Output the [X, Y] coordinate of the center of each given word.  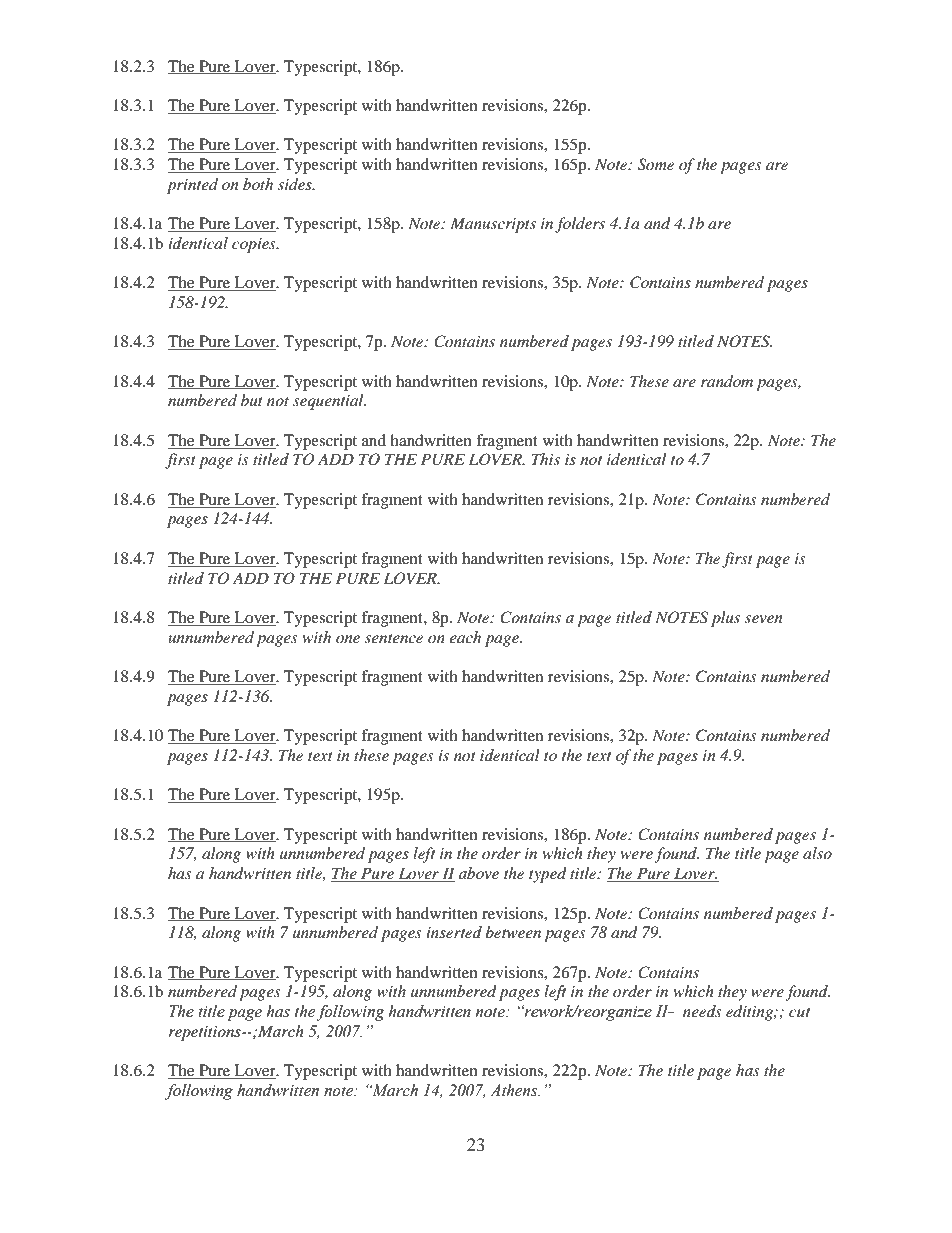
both [258, 184]
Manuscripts [493, 225]
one [348, 639]
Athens [515, 1090]
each [465, 637]
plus [725, 619]
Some [656, 164]
